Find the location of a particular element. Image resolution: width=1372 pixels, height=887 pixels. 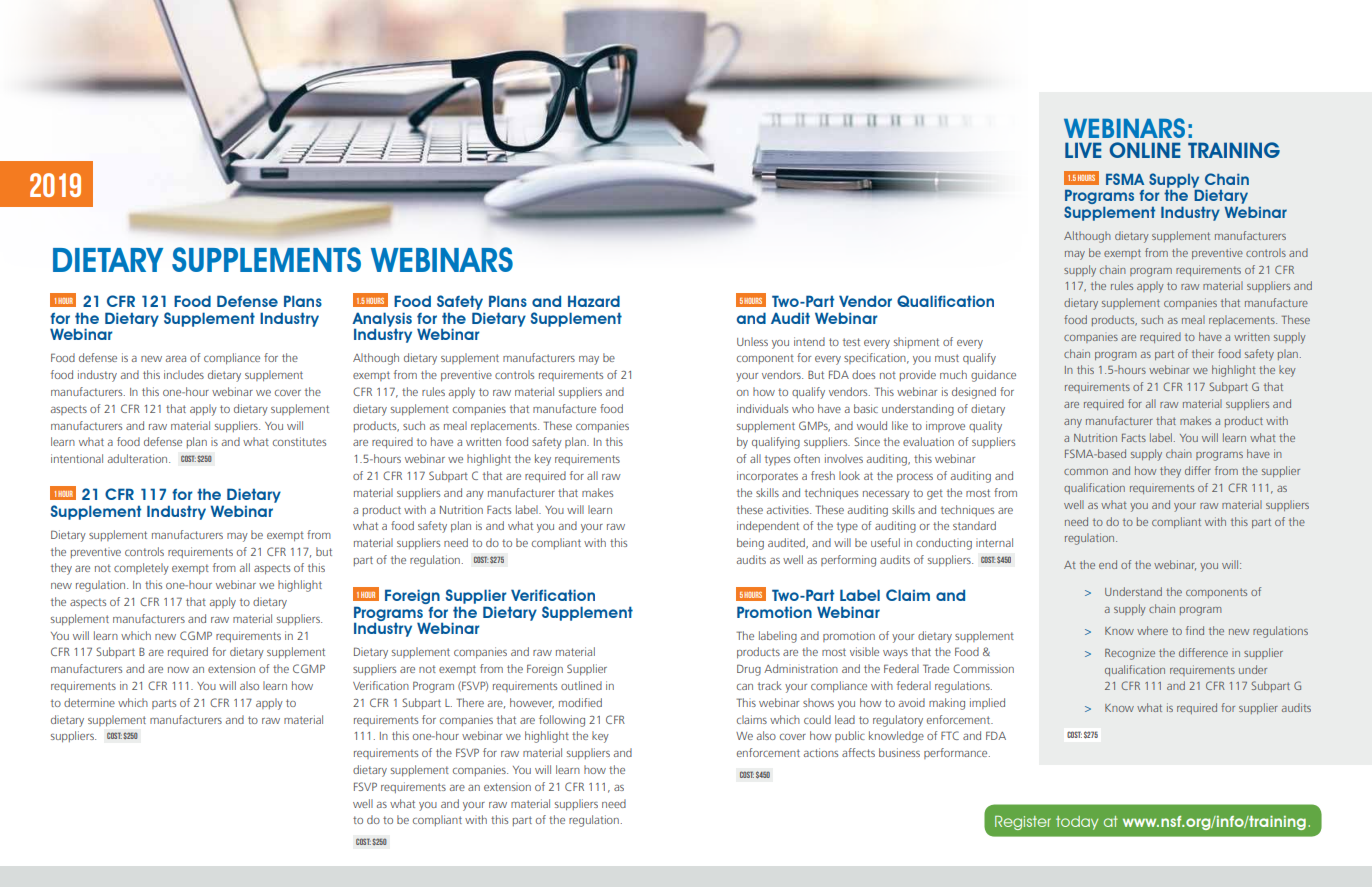

guidance is located at coordinates (993, 376).
